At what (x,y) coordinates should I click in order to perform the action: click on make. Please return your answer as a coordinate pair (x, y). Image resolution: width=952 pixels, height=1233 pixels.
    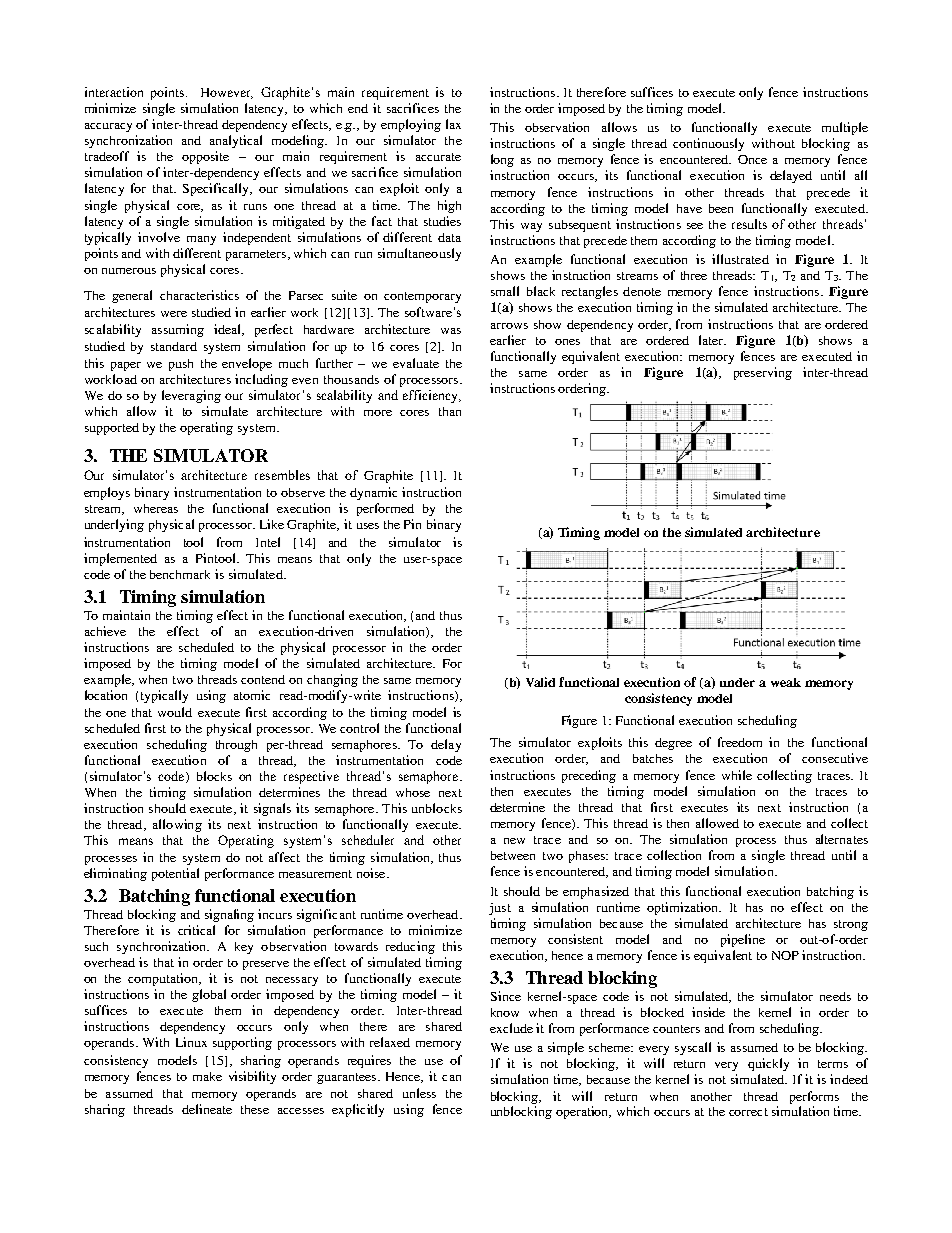
    Looking at the image, I should click on (207, 1076).
